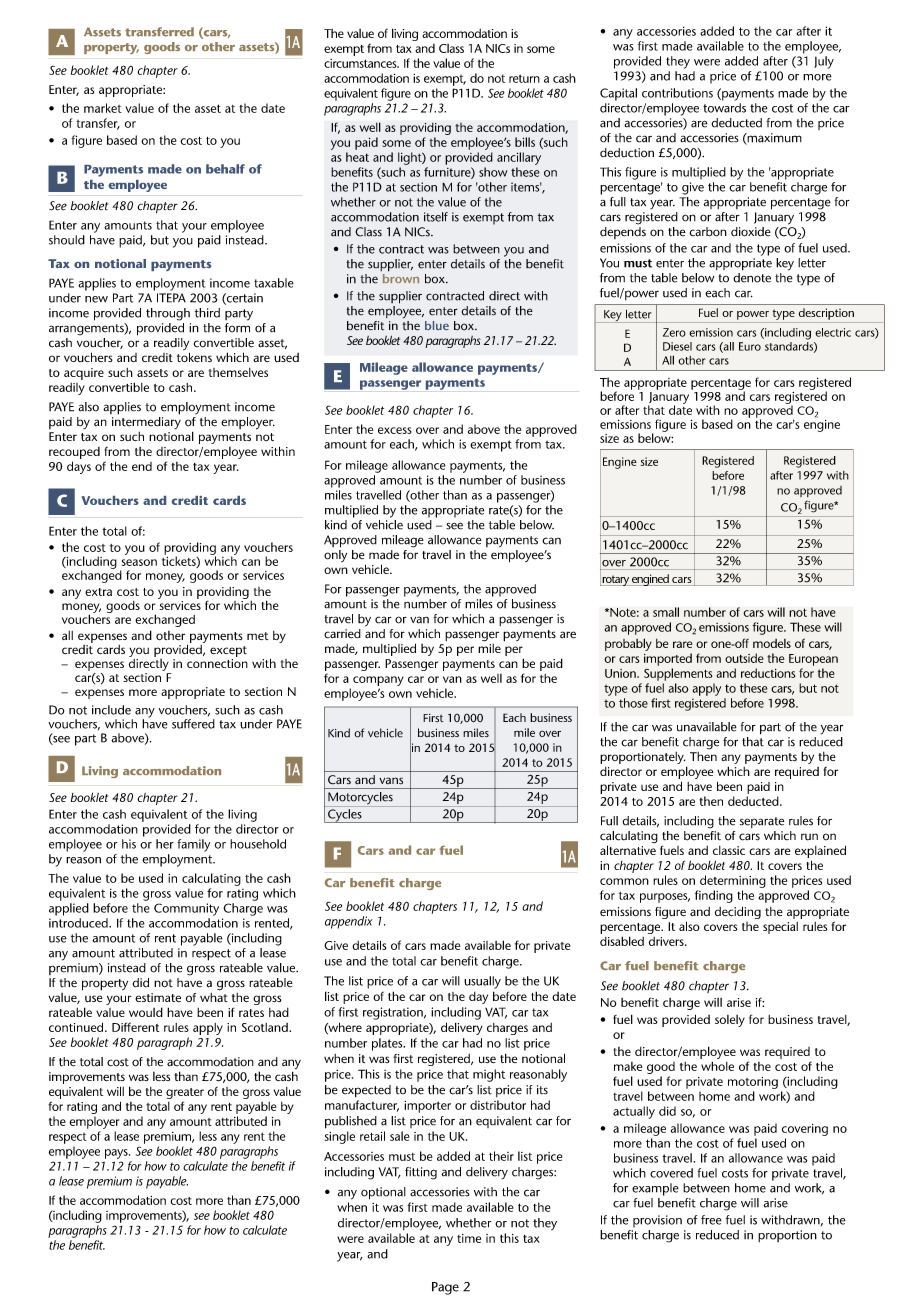 This document has width=924, height=1308. What do you see at coordinates (217, 663) in the document?
I see `connection` at bounding box center [217, 663].
